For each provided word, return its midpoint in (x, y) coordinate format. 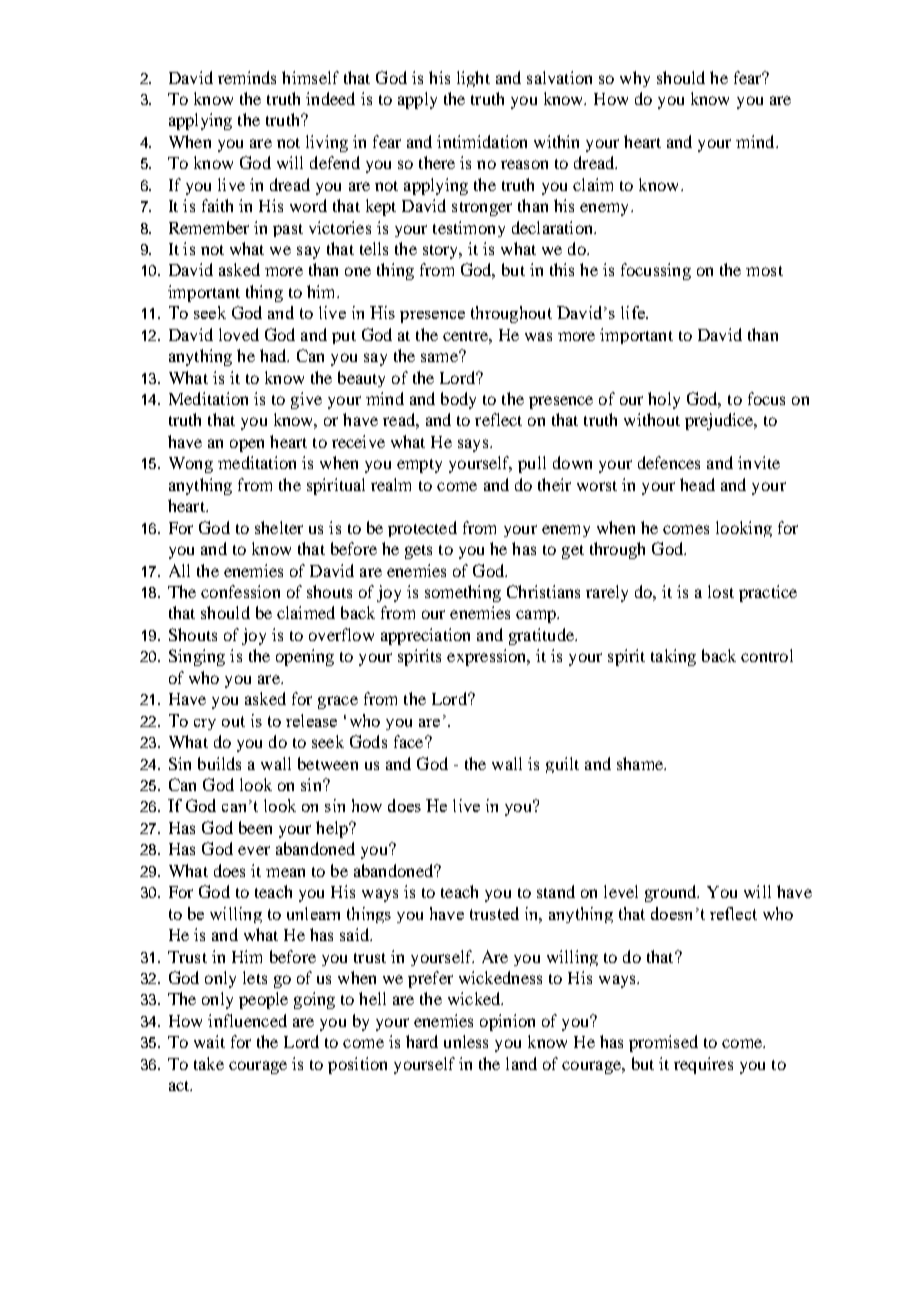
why (635, 79)
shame (641, 763)
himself (310, 77)
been (255, 827)
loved (239, 334)
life (634, 312)
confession (240, 591)
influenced (247, 1020)
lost (721, 591)
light (473, 79)
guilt (562, 765)
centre (466, 336)
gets (418, 552)
